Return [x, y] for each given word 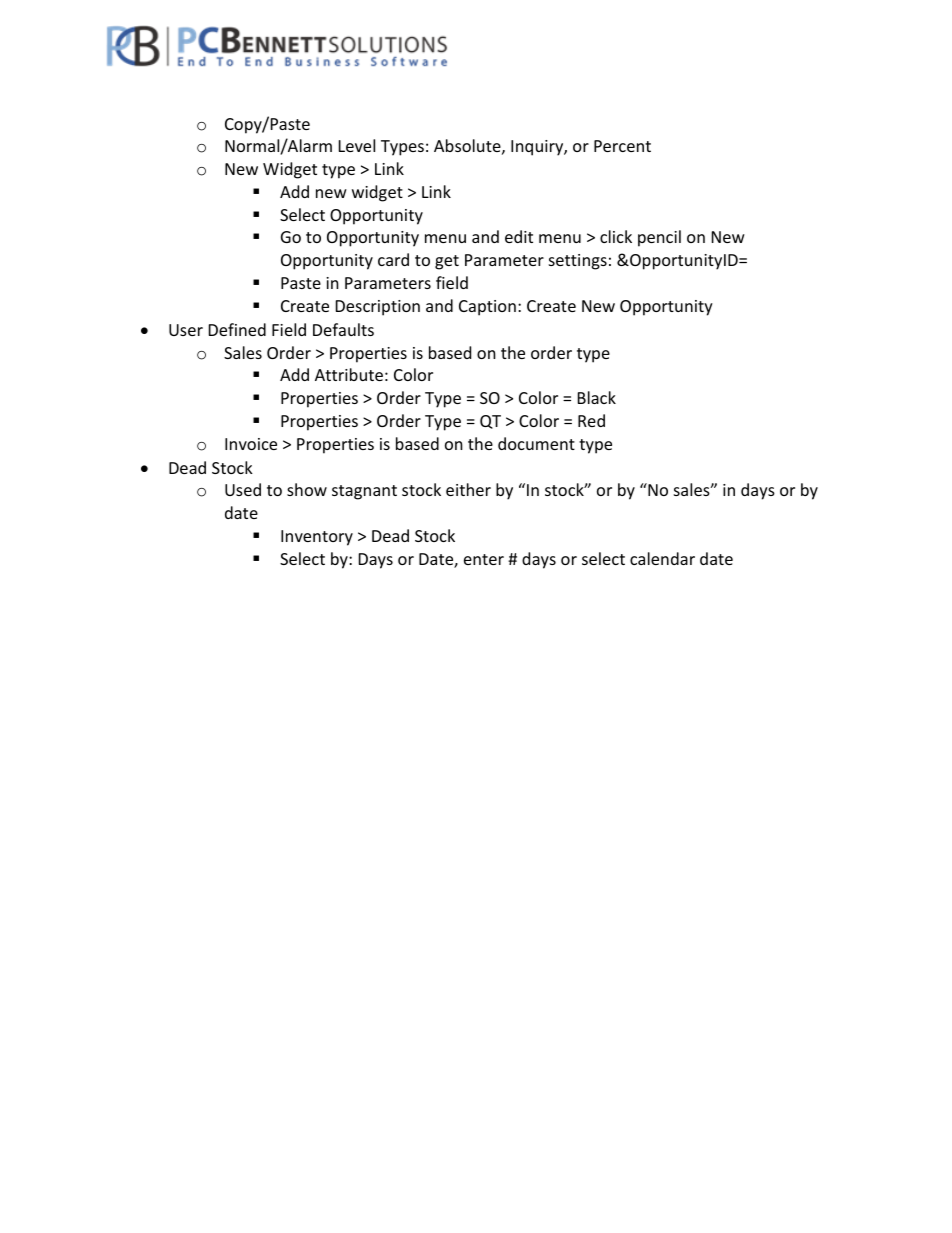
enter [484, 559]
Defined [237, 329]
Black [597, 397]
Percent [622, 146]
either [468, 489]
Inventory [317, 538]
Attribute [349, 374]
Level [357, 145]
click [616, 236]
